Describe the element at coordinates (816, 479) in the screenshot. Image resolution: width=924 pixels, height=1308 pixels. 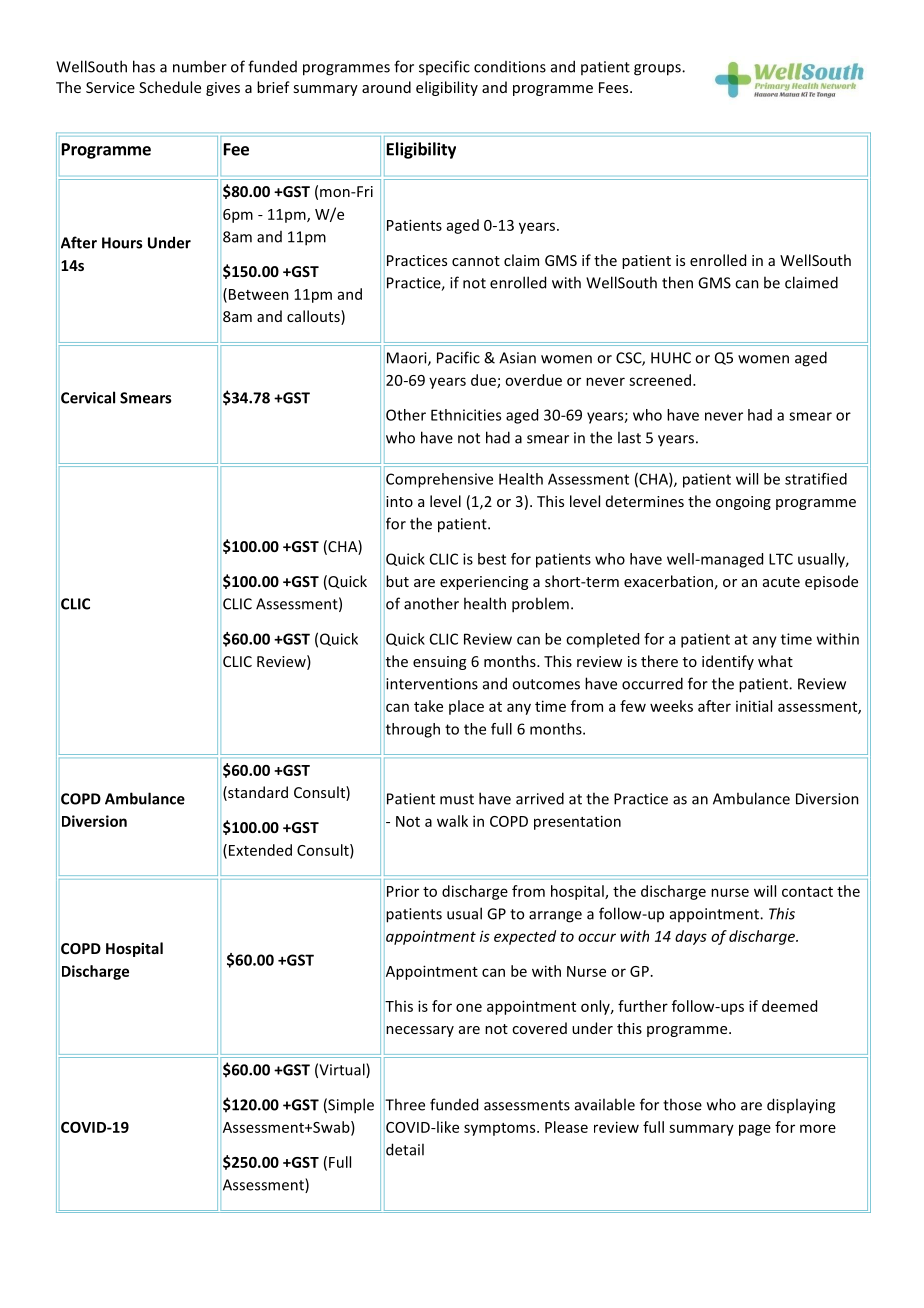
I see `stratified` at that location.
